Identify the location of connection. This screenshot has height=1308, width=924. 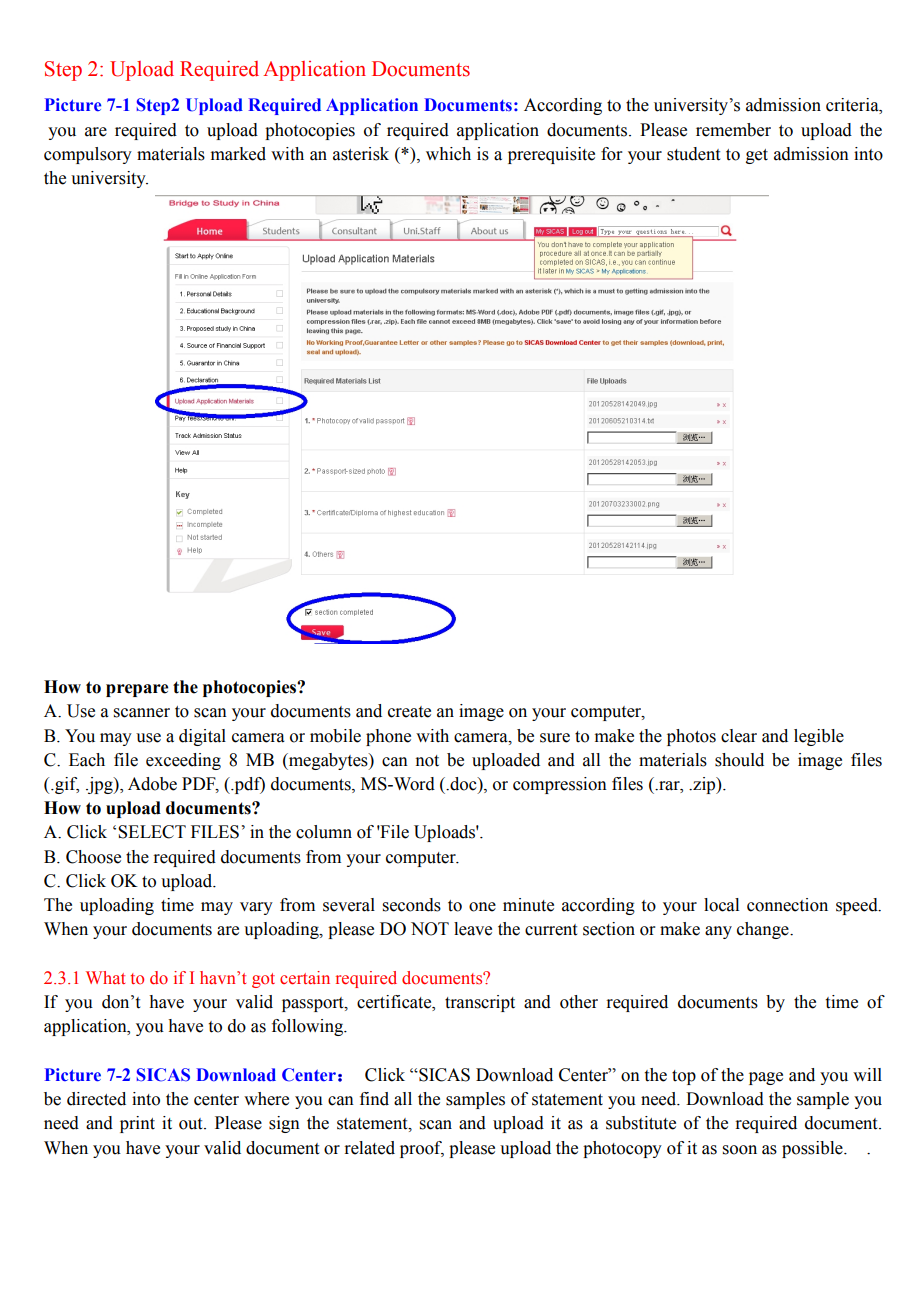
(787, 905).
